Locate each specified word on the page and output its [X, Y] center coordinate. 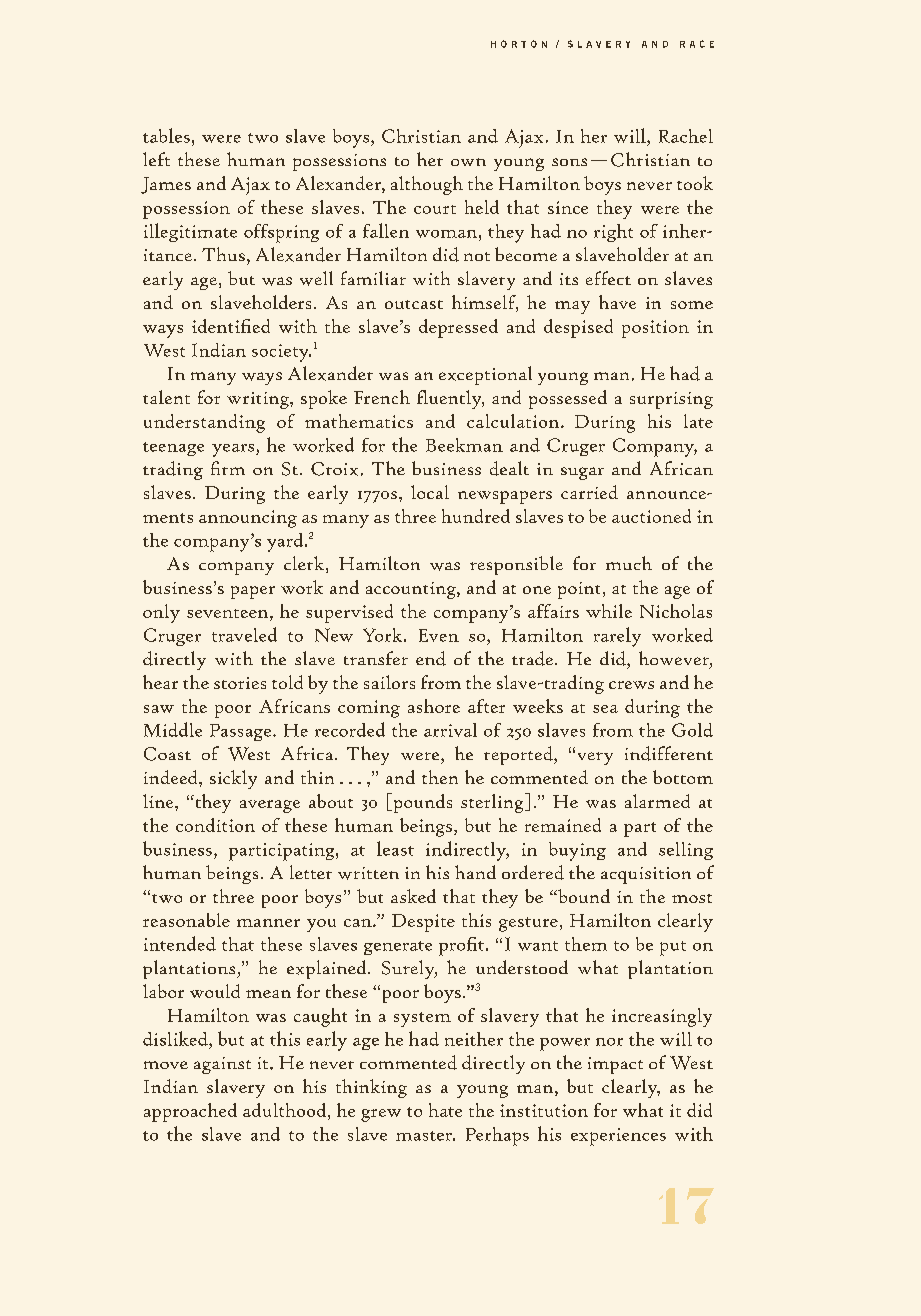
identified [231, 326]
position [655, 329]
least [395, 848]
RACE [697, 44]
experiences [618, 1137]
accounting [412, 590]
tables [166, 135]
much [629, 563]
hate [445, 1110]
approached [190, 1112]
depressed [458, 328]
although [427, 185]
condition [215, 825]
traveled [244, 634]
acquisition [646, 875]
